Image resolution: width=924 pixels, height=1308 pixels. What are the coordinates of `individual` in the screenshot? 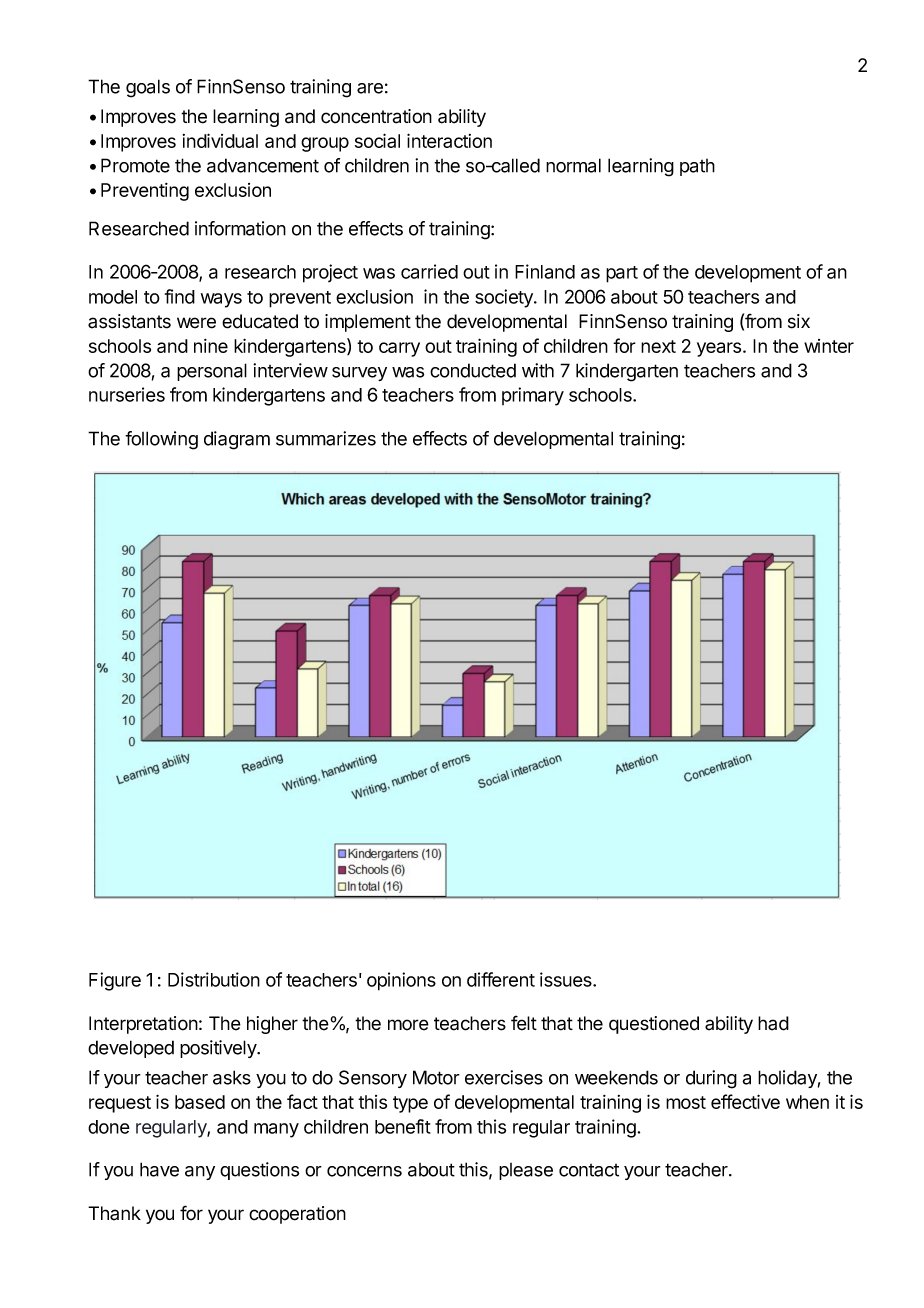 It's located at (220, 140).
